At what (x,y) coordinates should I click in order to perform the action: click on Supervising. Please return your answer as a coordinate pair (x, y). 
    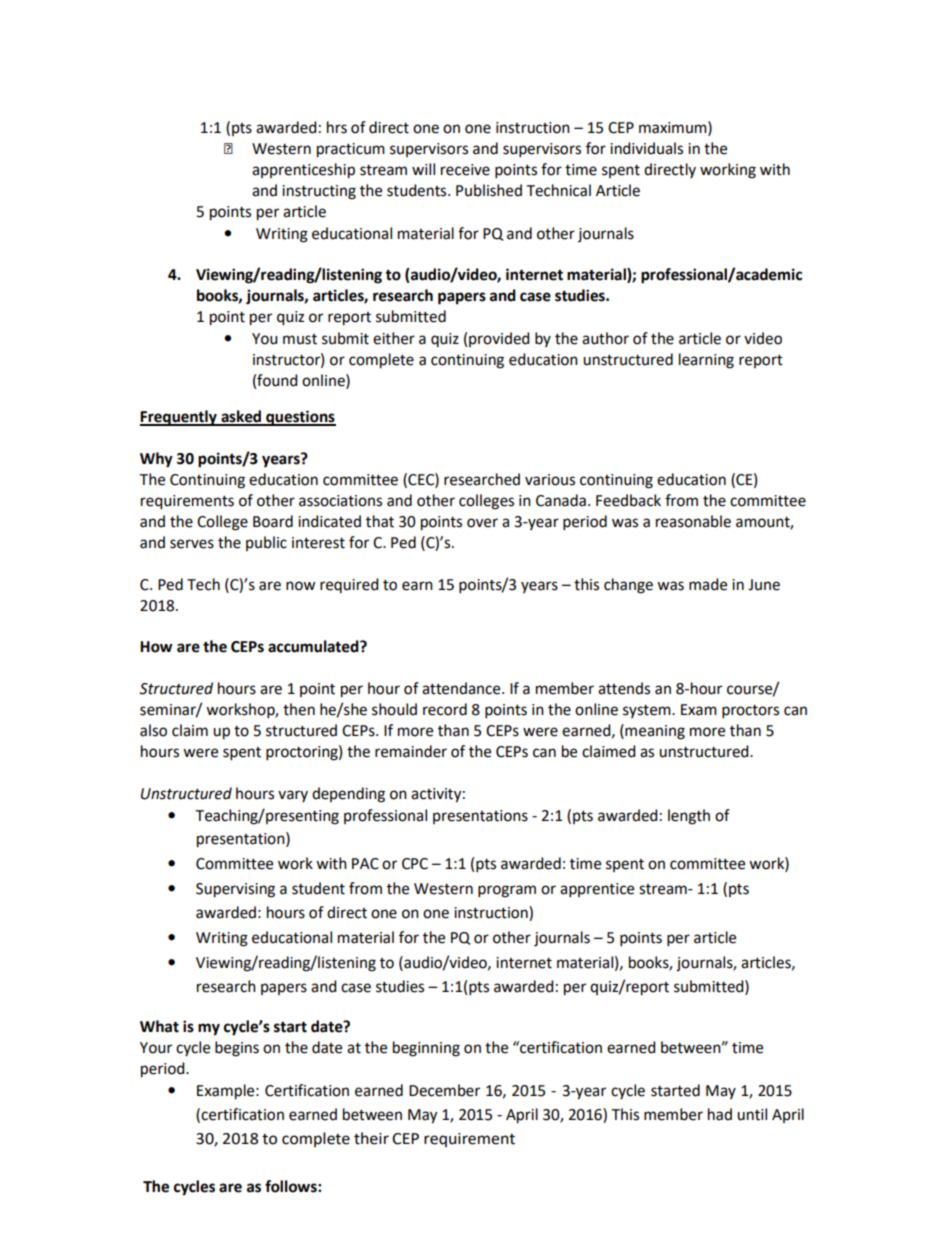
    Looking at the image, I should click on (235, 890).
